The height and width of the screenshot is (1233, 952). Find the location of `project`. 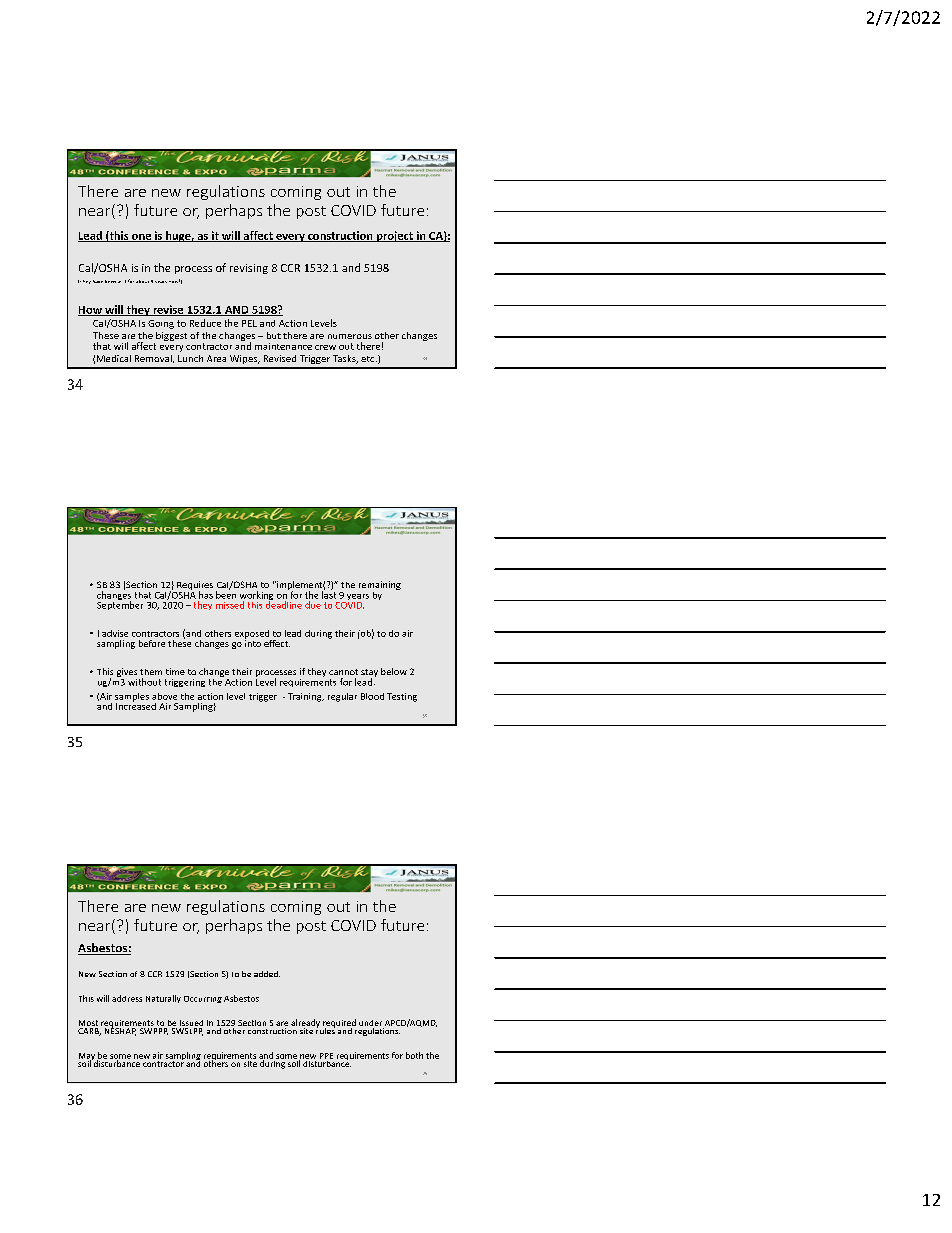

project is located at coordinates (395, 236).
